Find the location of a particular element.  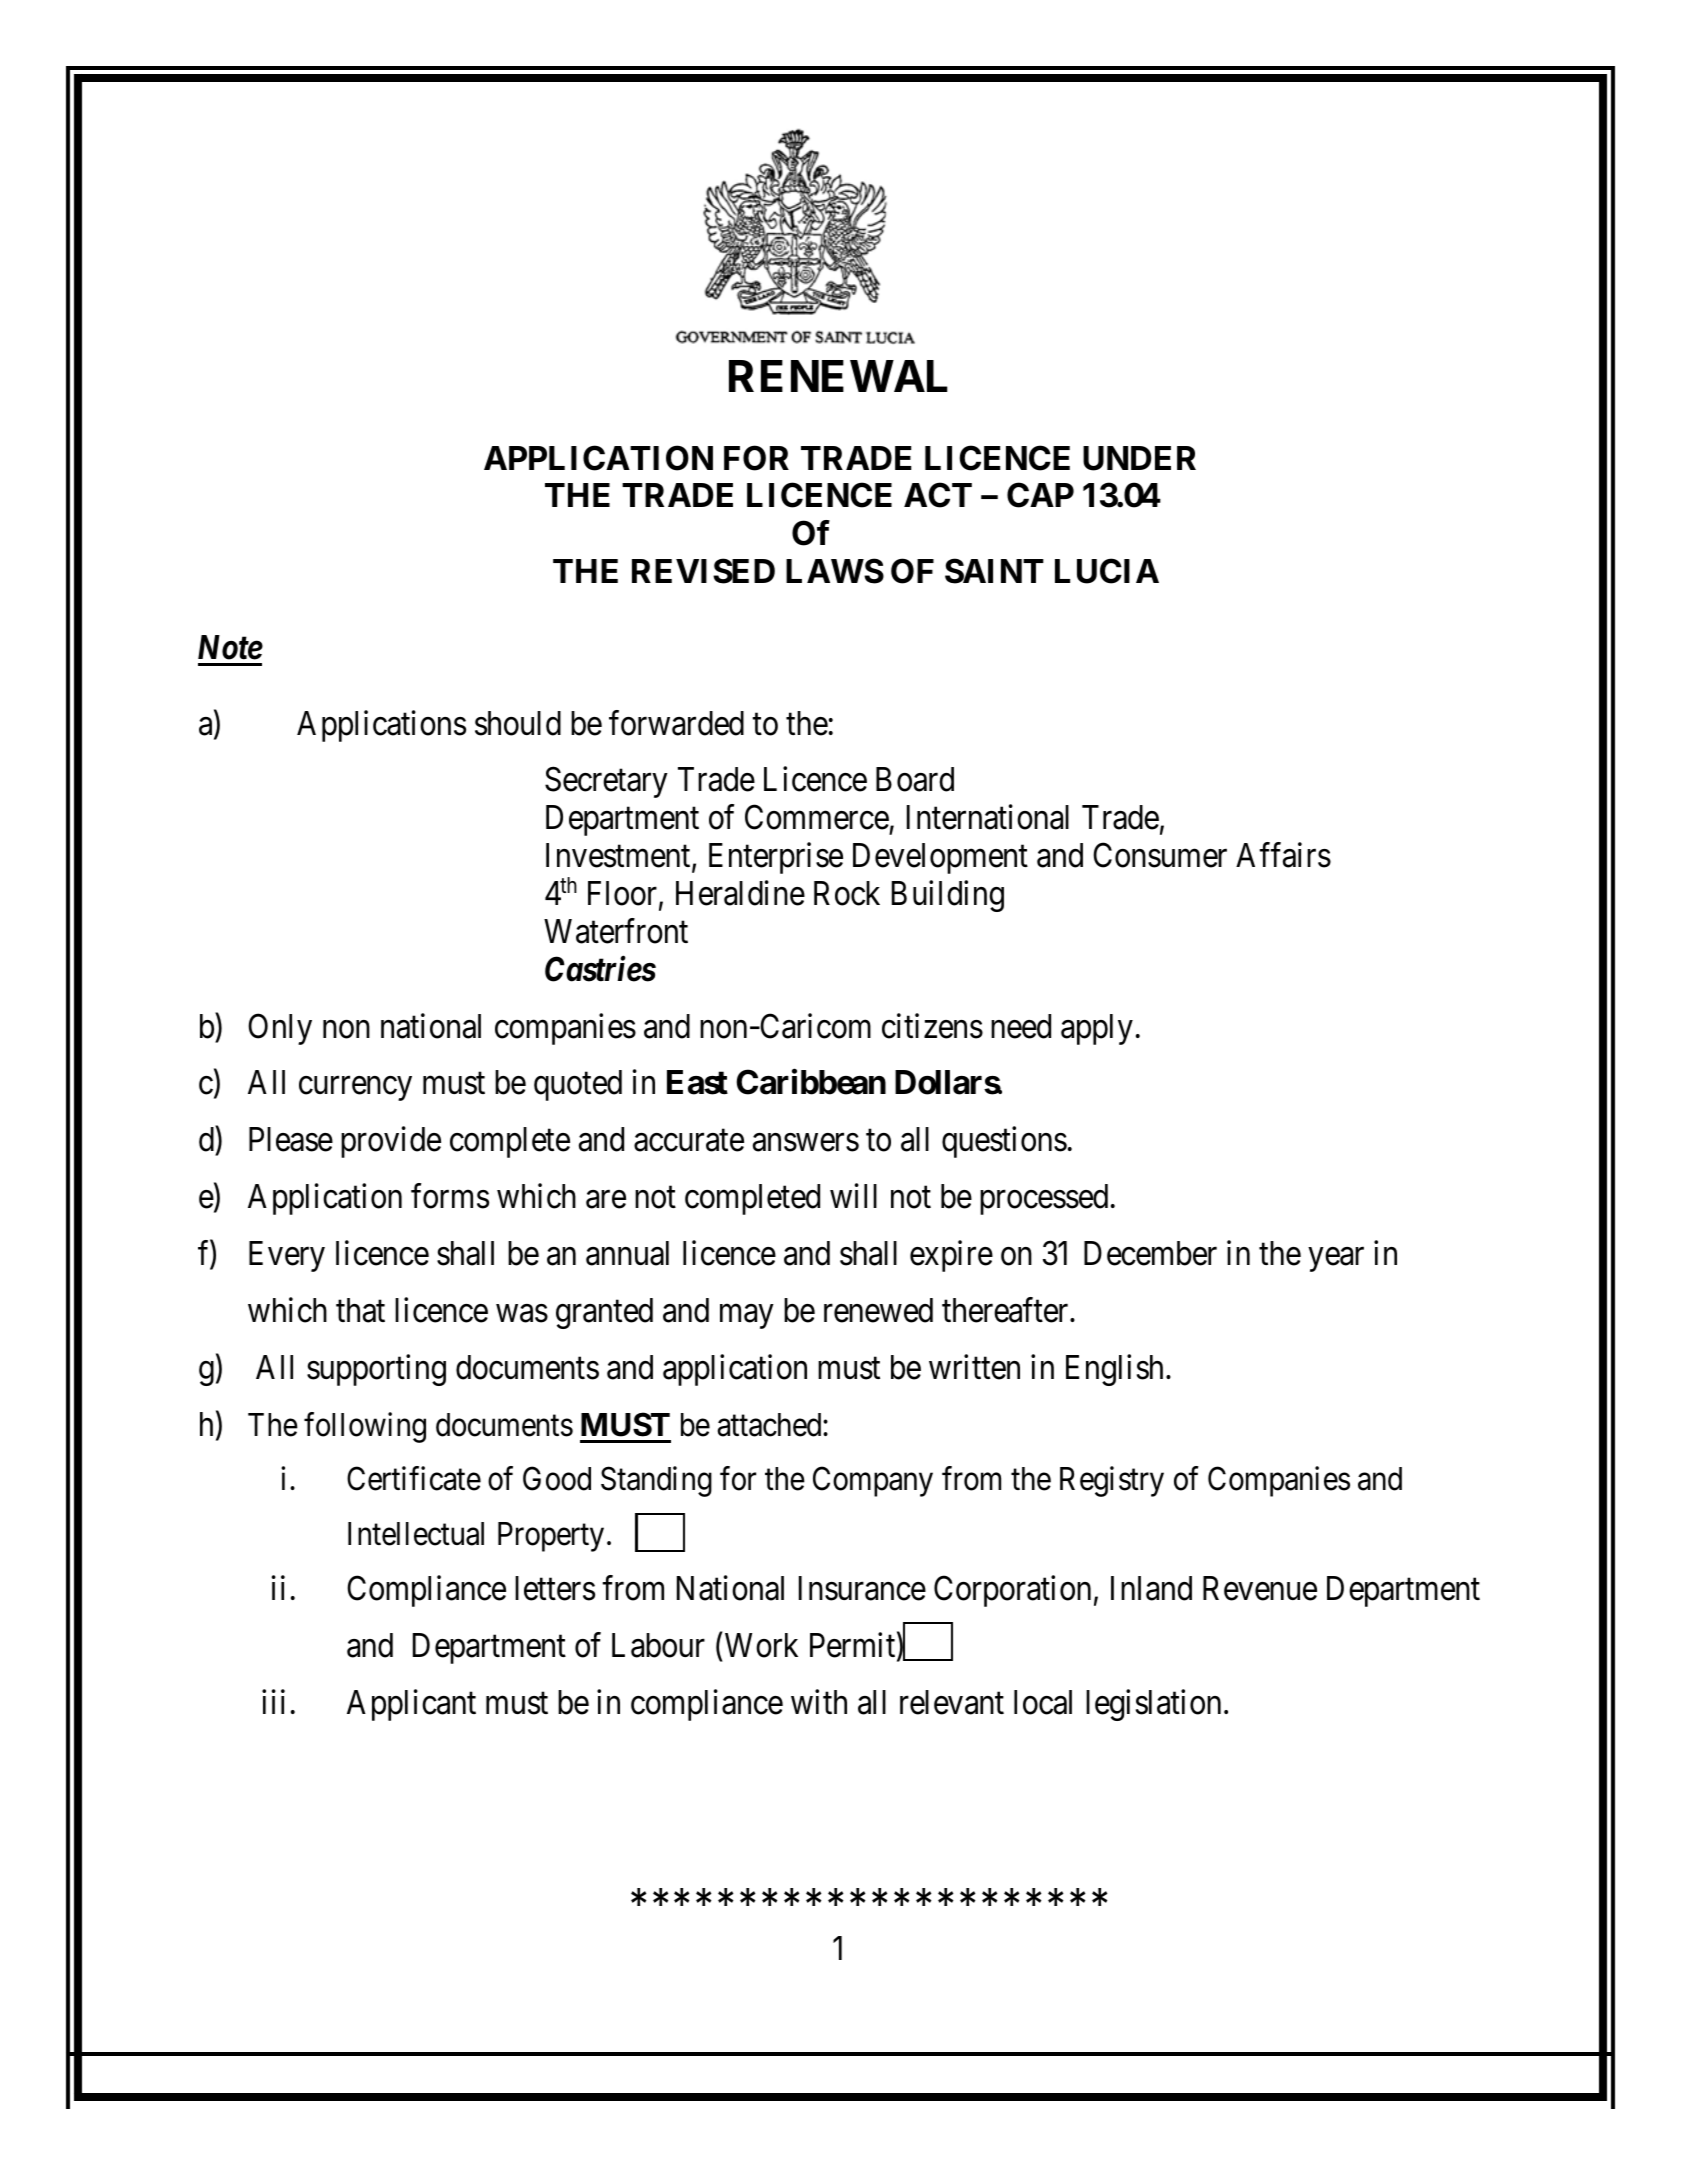

Work is located at coordinates (761, 1645).
